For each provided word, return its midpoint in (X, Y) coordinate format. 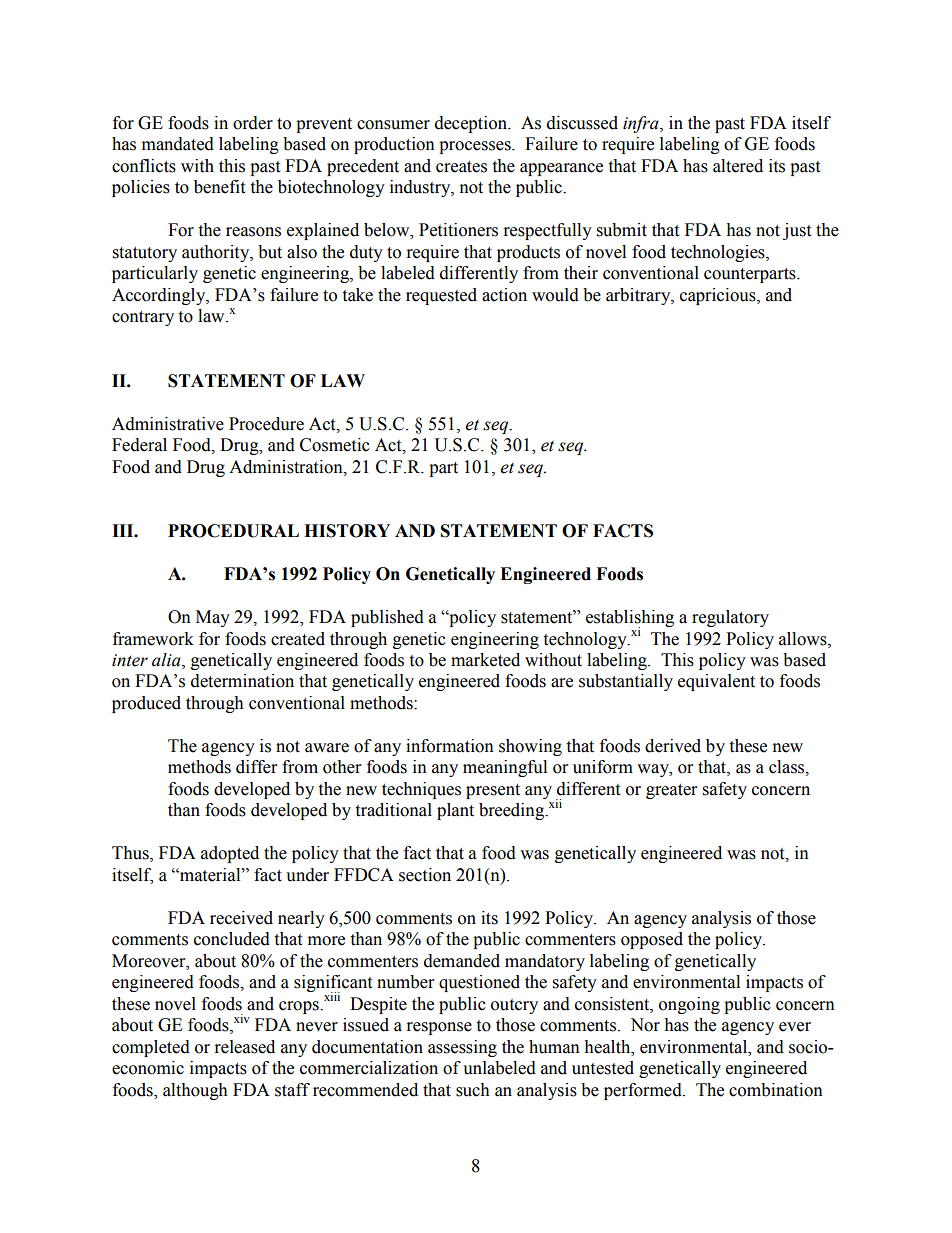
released (245, 1047)
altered (738, 166)
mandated (178, 144)
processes (476, 147)
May (213, 618)
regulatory (730, 618)
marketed (485, 660)
